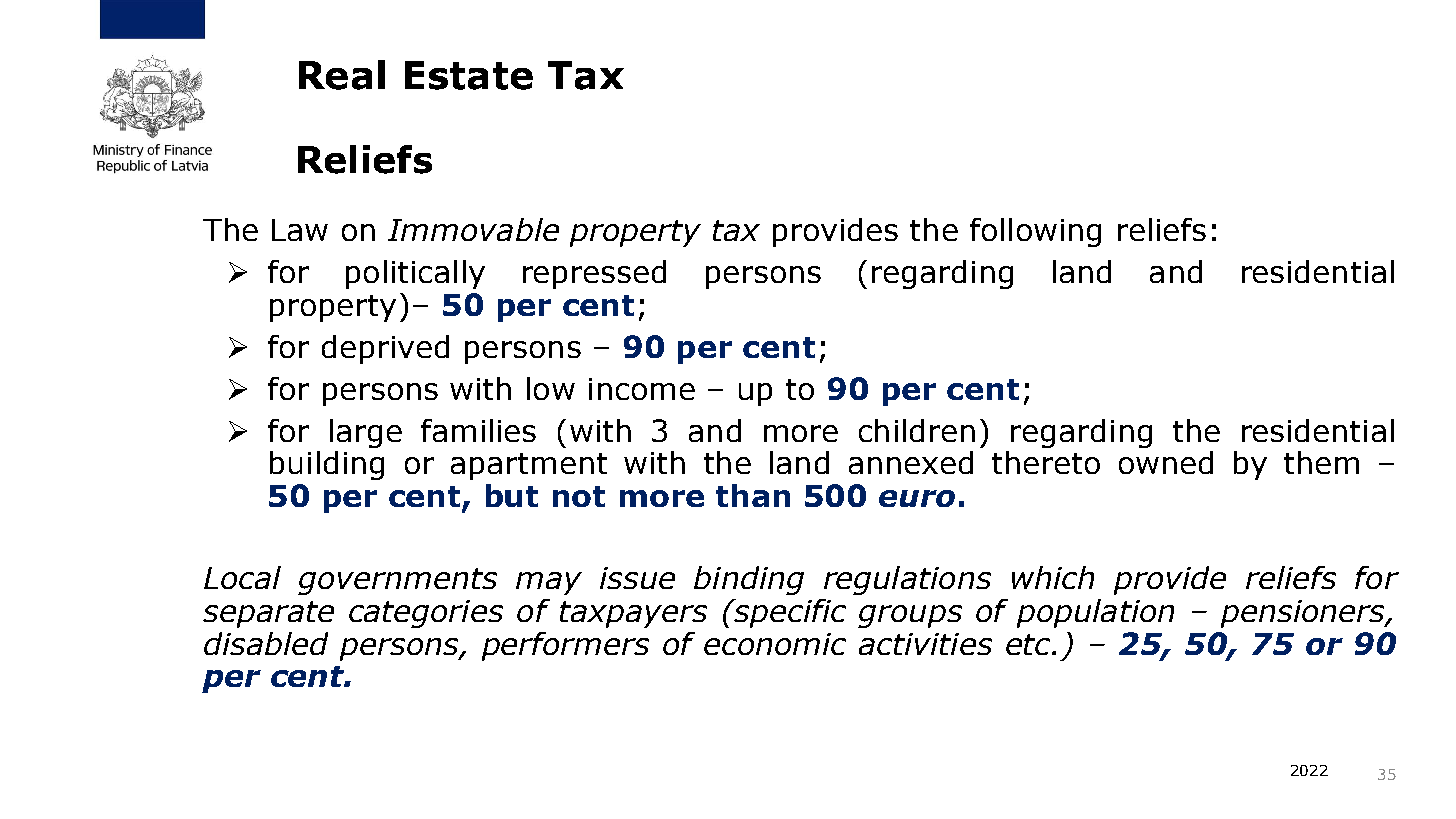  What do you see at coordinates (1035, 232) in the screenshot?
I see `following` at bounding box center [1035, 232].
